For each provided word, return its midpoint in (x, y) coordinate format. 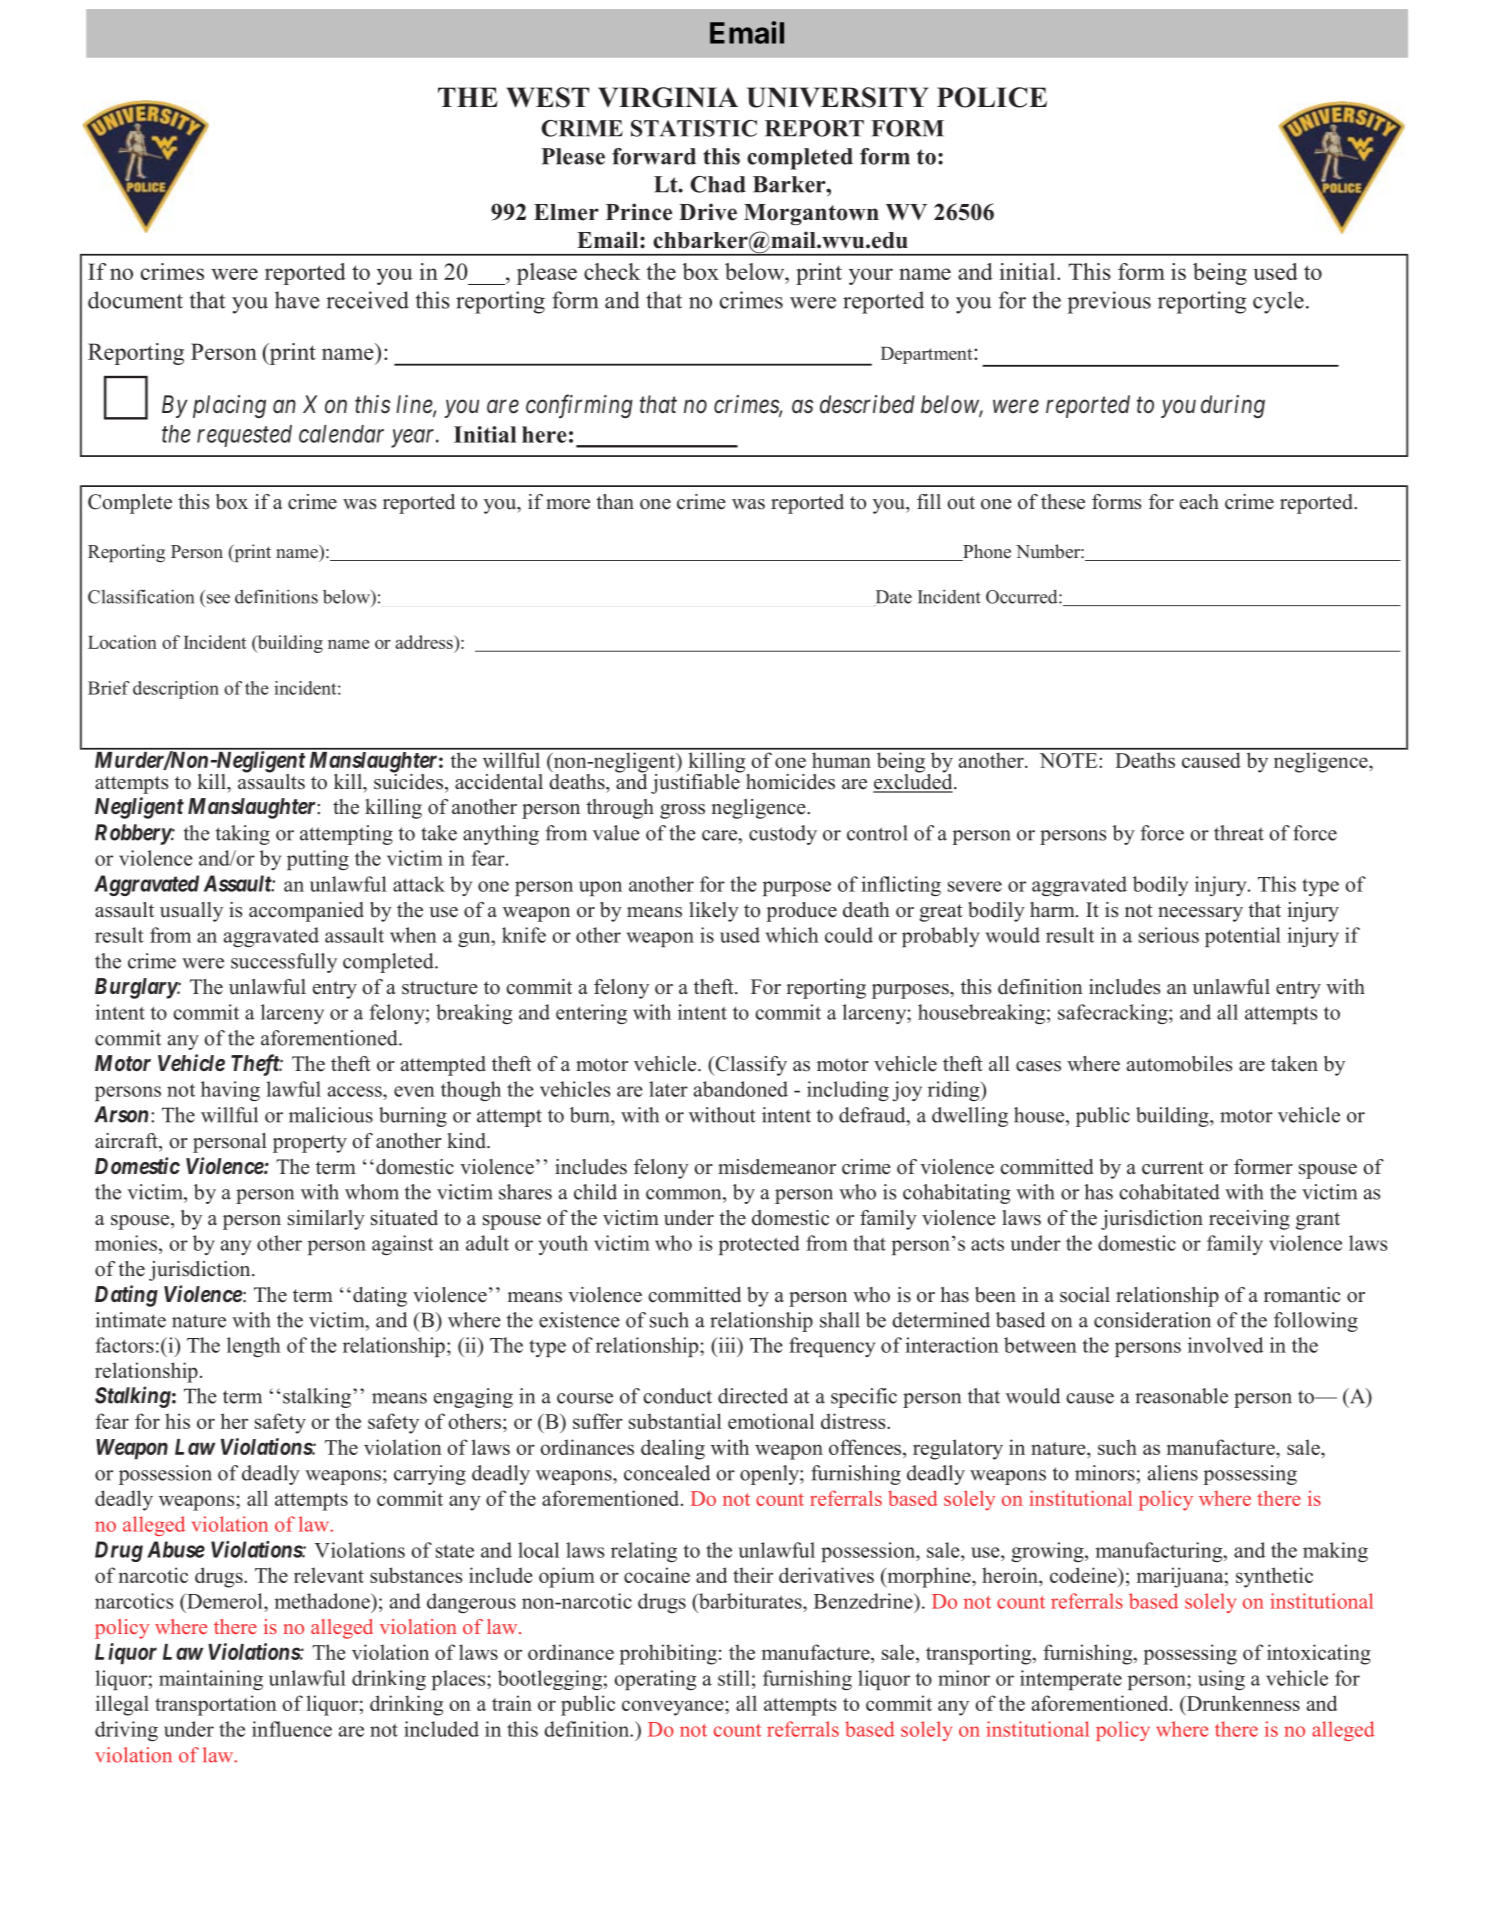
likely (714, 912)
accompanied (306, 912)
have (297, 300)
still (734, 1678)
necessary (1200, 914)
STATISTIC (694, 128)
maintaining (211, 1680)
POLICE (992, 97)
